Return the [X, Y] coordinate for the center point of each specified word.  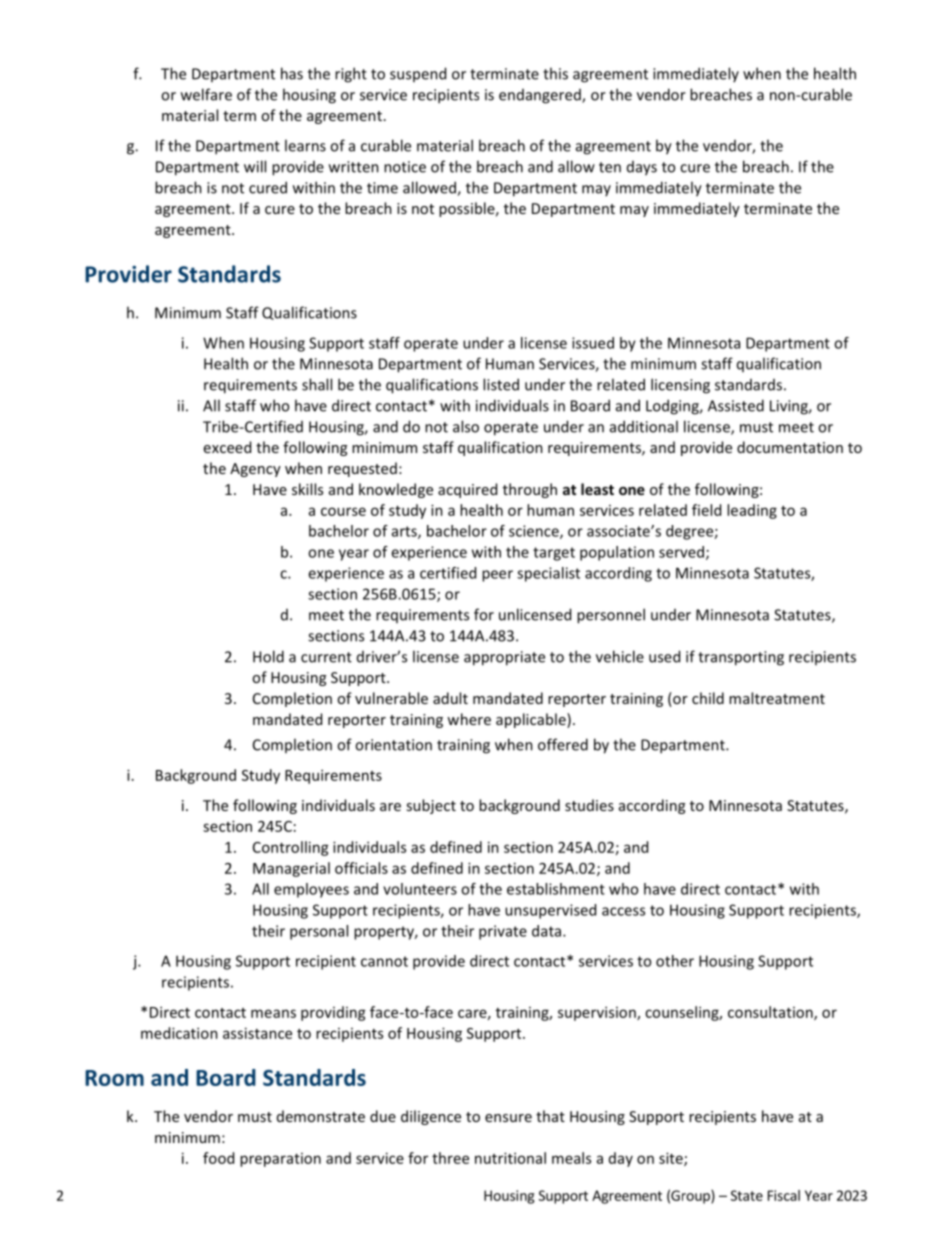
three [450, 1158]
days [642, 168]
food [218, 1158]
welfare [206, 94]
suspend [418, 74]
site [672, 1159]
